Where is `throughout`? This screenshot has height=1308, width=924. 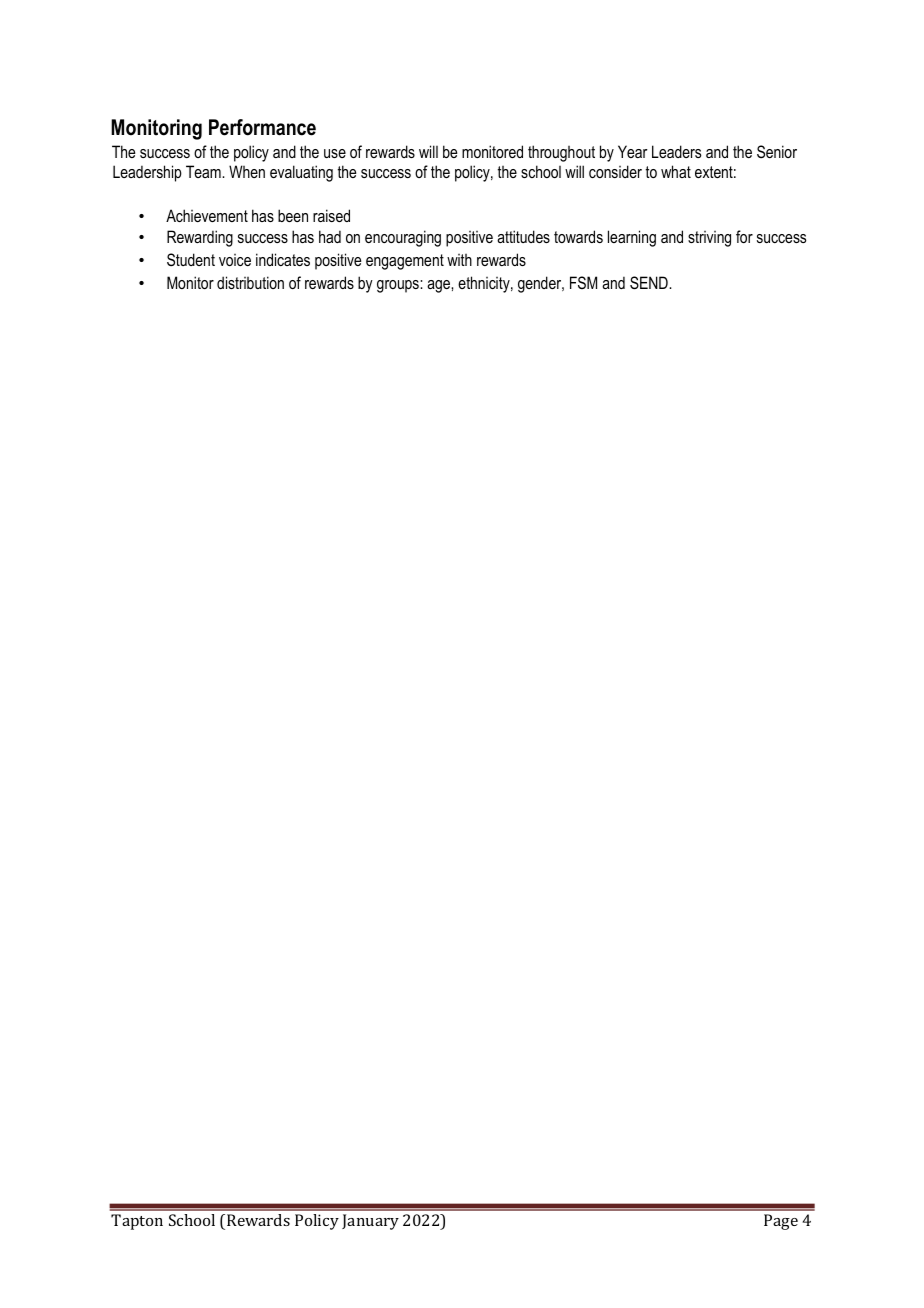
throughout is located at coordinates (561, 153).
